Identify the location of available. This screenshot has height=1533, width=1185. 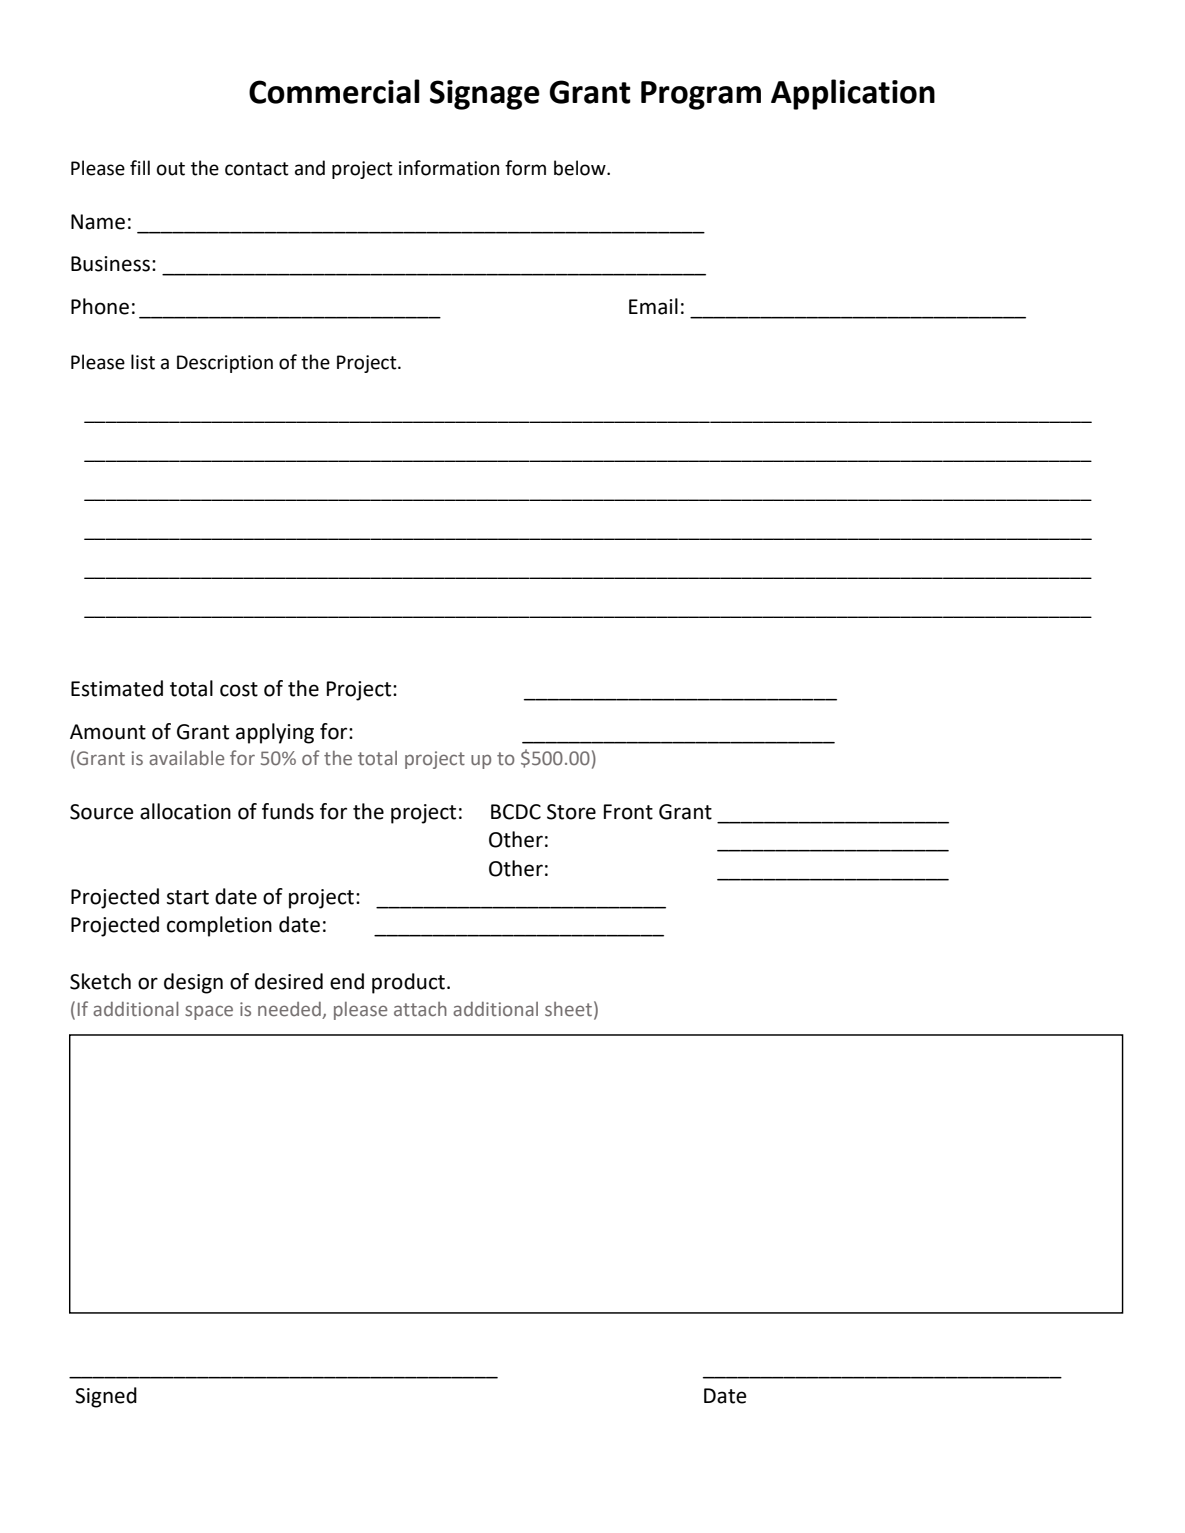
(186, 758).
